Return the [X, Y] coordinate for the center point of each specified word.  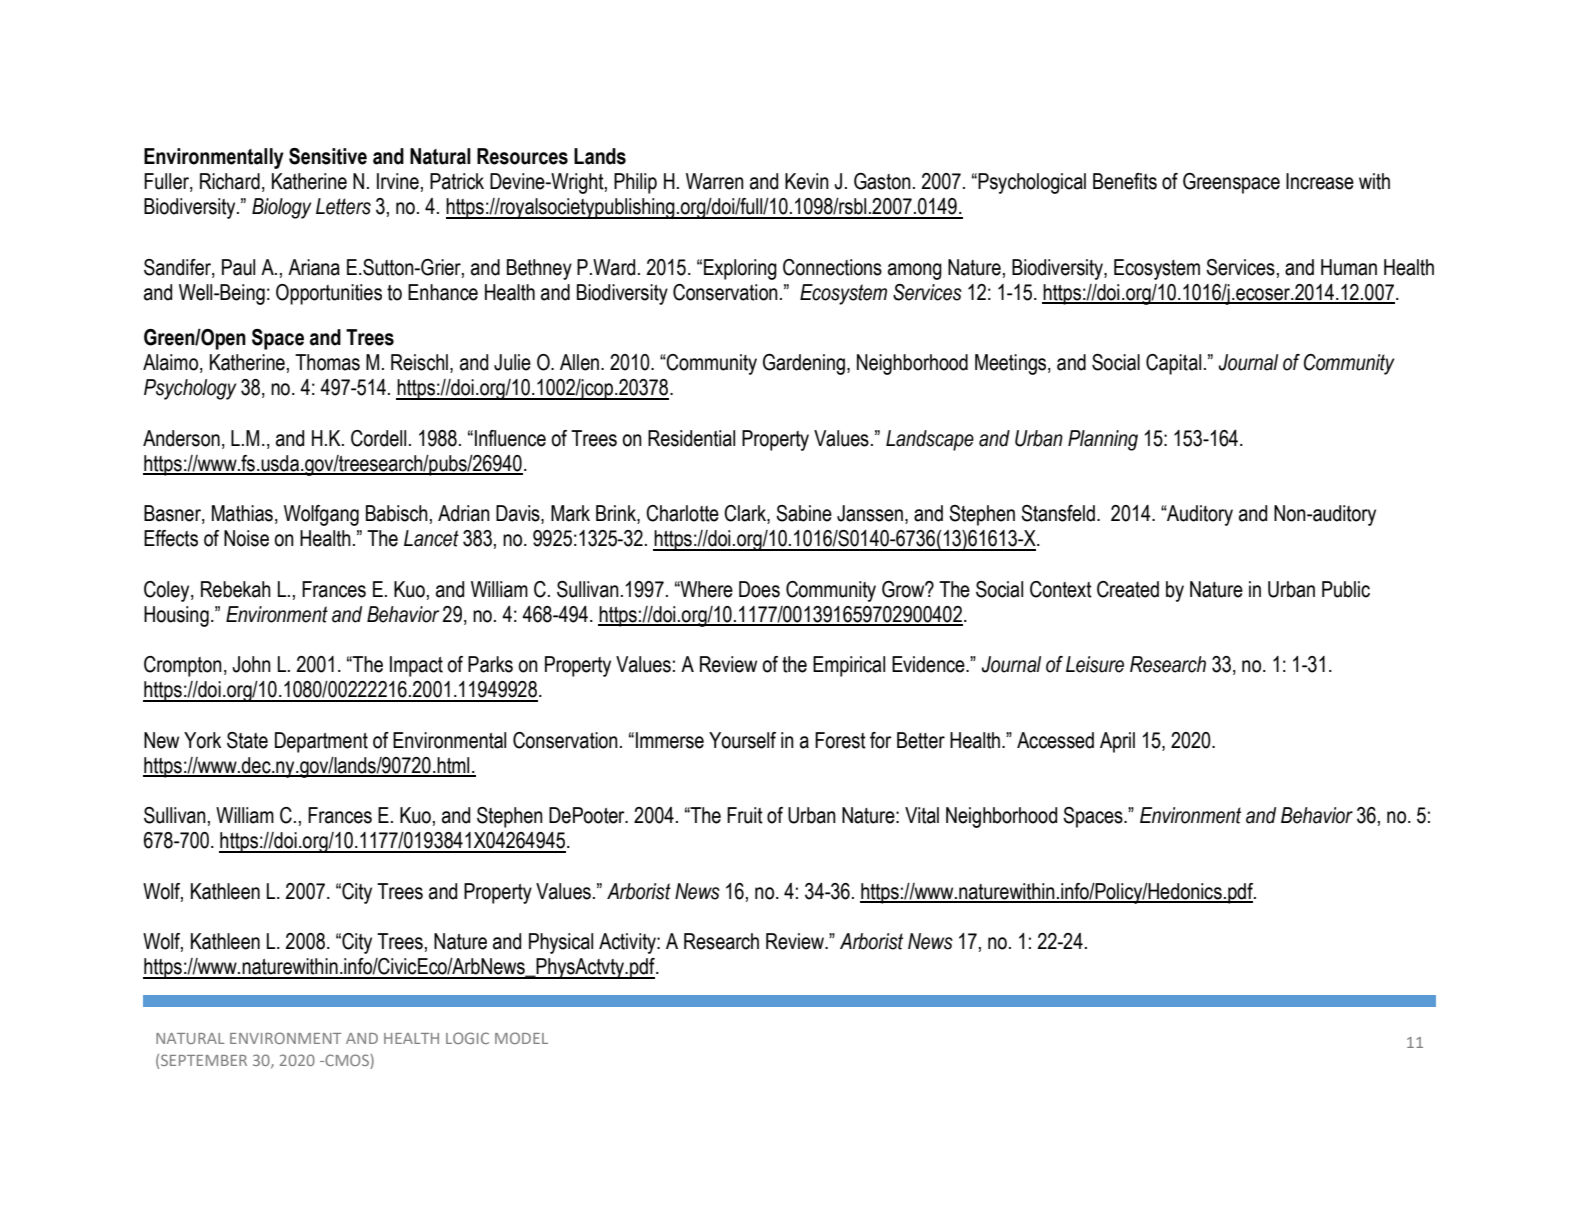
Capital [1173, 364]
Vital [922, 815]
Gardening [804, 364]
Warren [715, 181]
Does [759, 589]
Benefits [1125, 181]
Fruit [745, 815]
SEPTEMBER [204, 1060]
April [1117, 742]
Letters [343, 206]
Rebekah [236, 589]
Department [321, 742]
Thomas [327, 362]
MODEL [521, 1038]
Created [1128, 589]
